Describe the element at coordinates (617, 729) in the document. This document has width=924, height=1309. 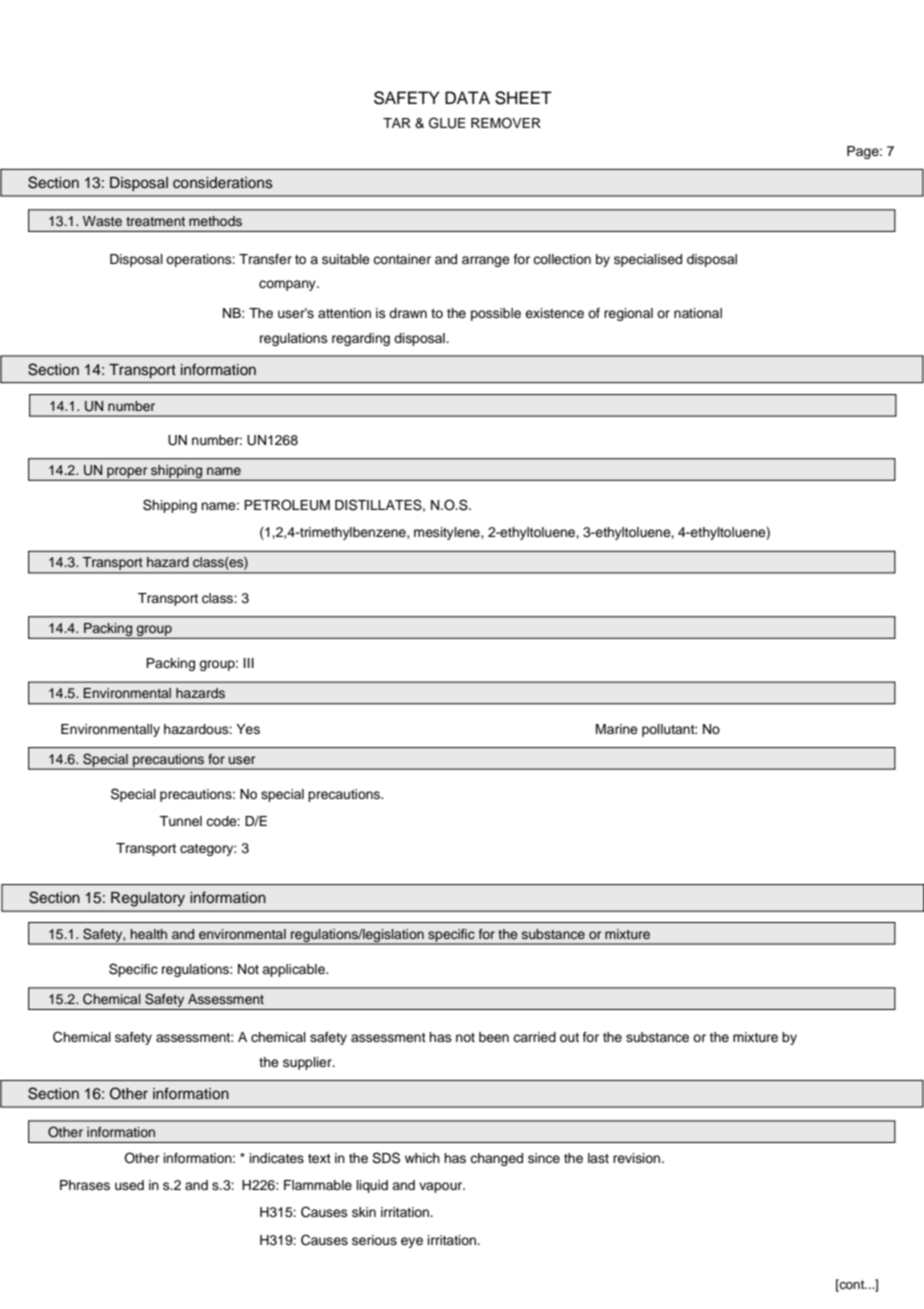
I see `Marine` at that location.
